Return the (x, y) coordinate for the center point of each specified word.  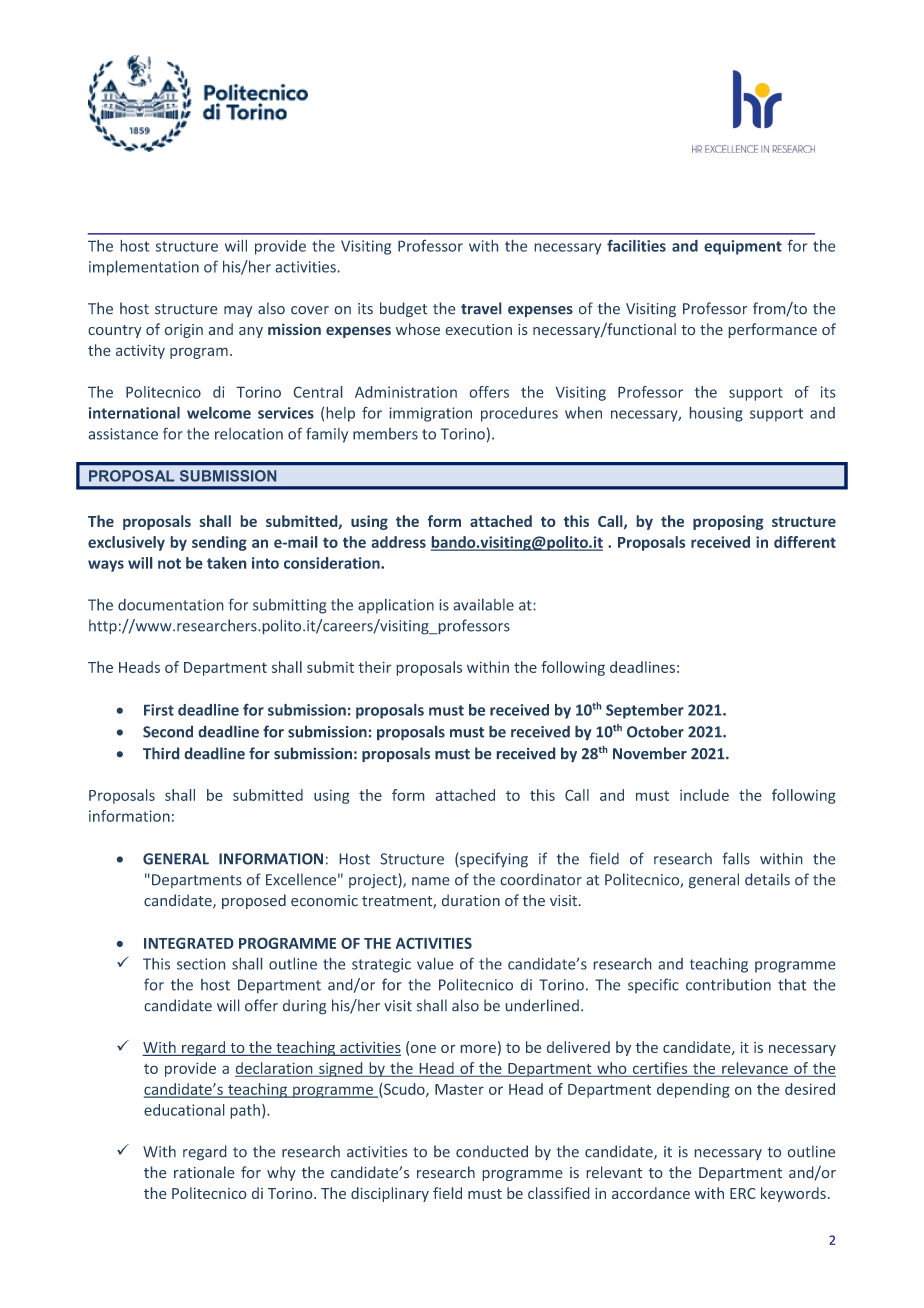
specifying (493, 859)
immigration (431, 414)
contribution (728, 985)
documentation (170, 605)
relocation (249, 434)
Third (161, 753)
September (645, 711)
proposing (728, 522)
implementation (144, 268)
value (435, 964)
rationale (204, 1172)
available (484, 605)
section (201, 964)
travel (481, 308)
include (704, 795)
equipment (743, 247)
